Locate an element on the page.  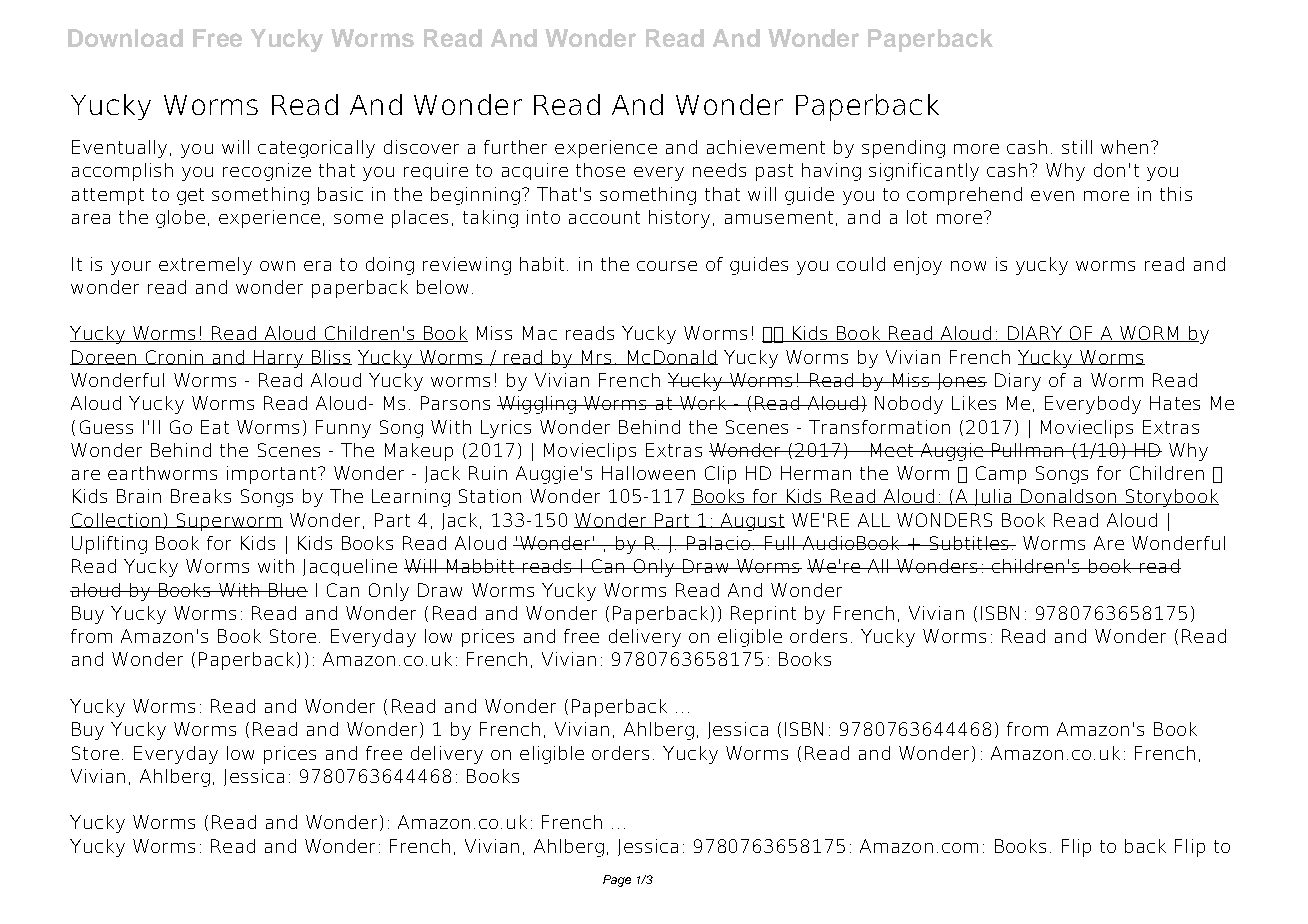
still is located at coordinates (1077, 147).
